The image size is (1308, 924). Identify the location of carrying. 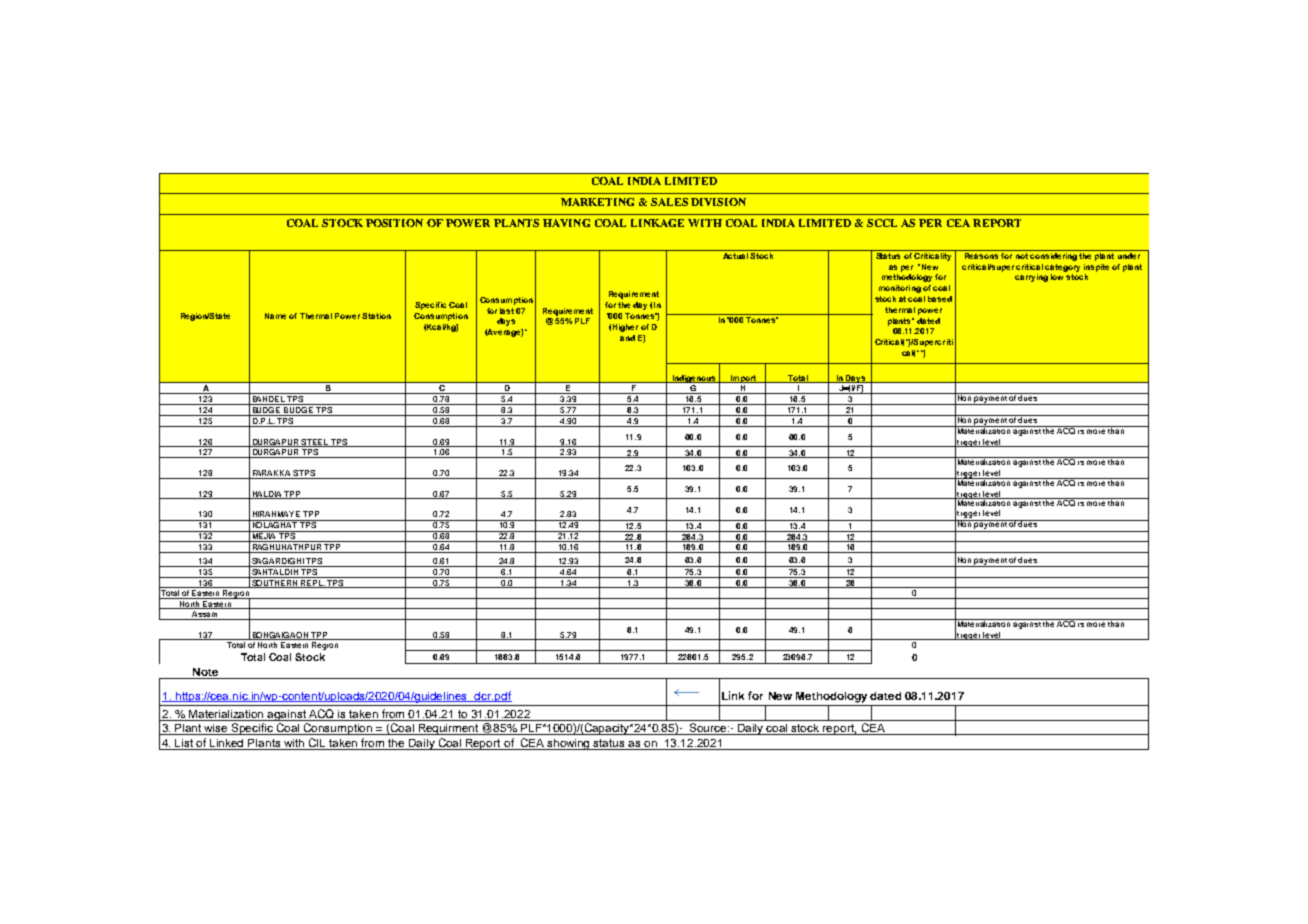
(1031, 278).
